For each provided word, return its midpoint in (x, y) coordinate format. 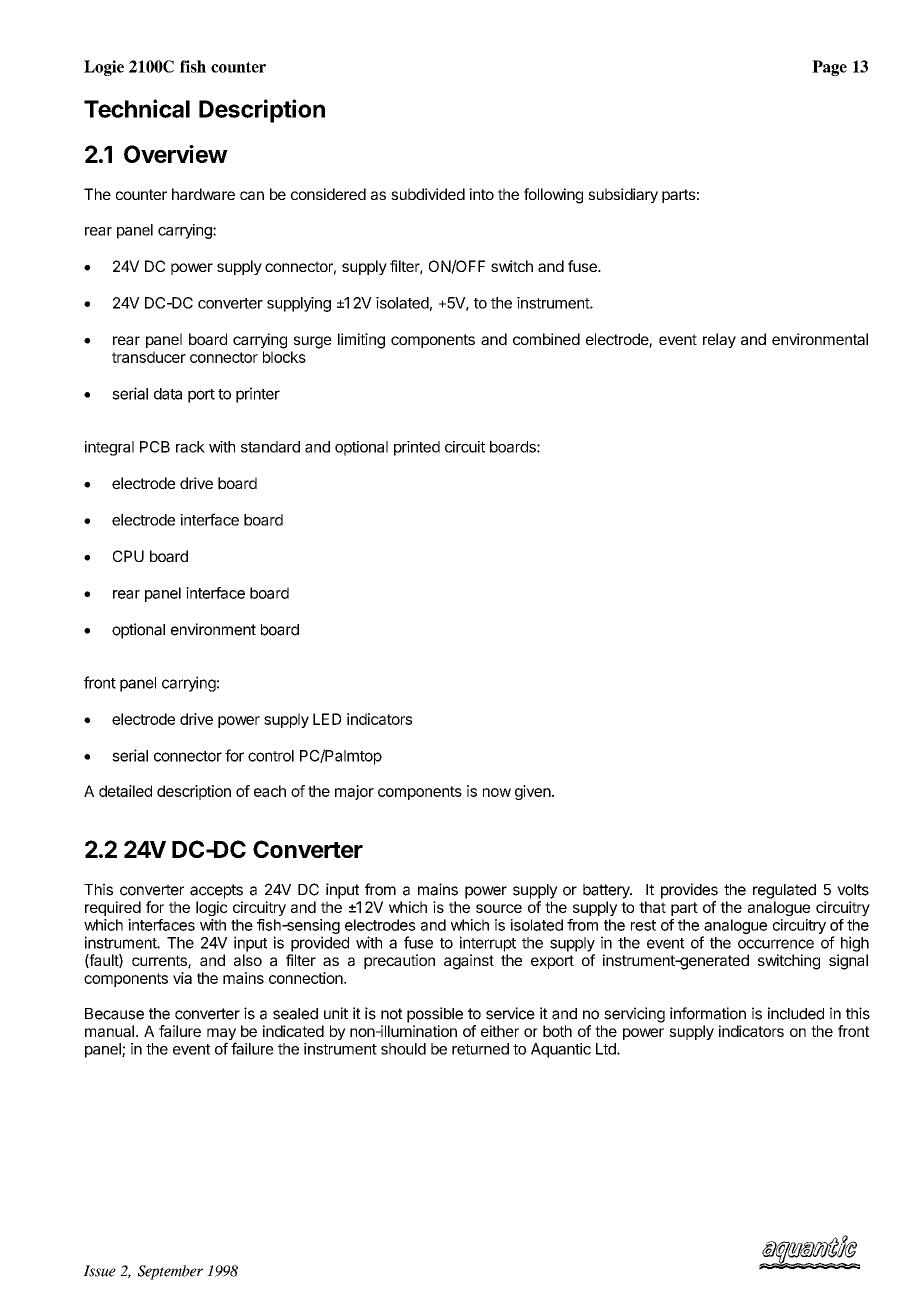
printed (417, 448)
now (497, 792)
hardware (203, 194)
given (533, 792)
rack (190, 447)
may (221, 1035)
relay (719, 340)
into (481, 194)
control (271, 756)
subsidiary (623, 195)
